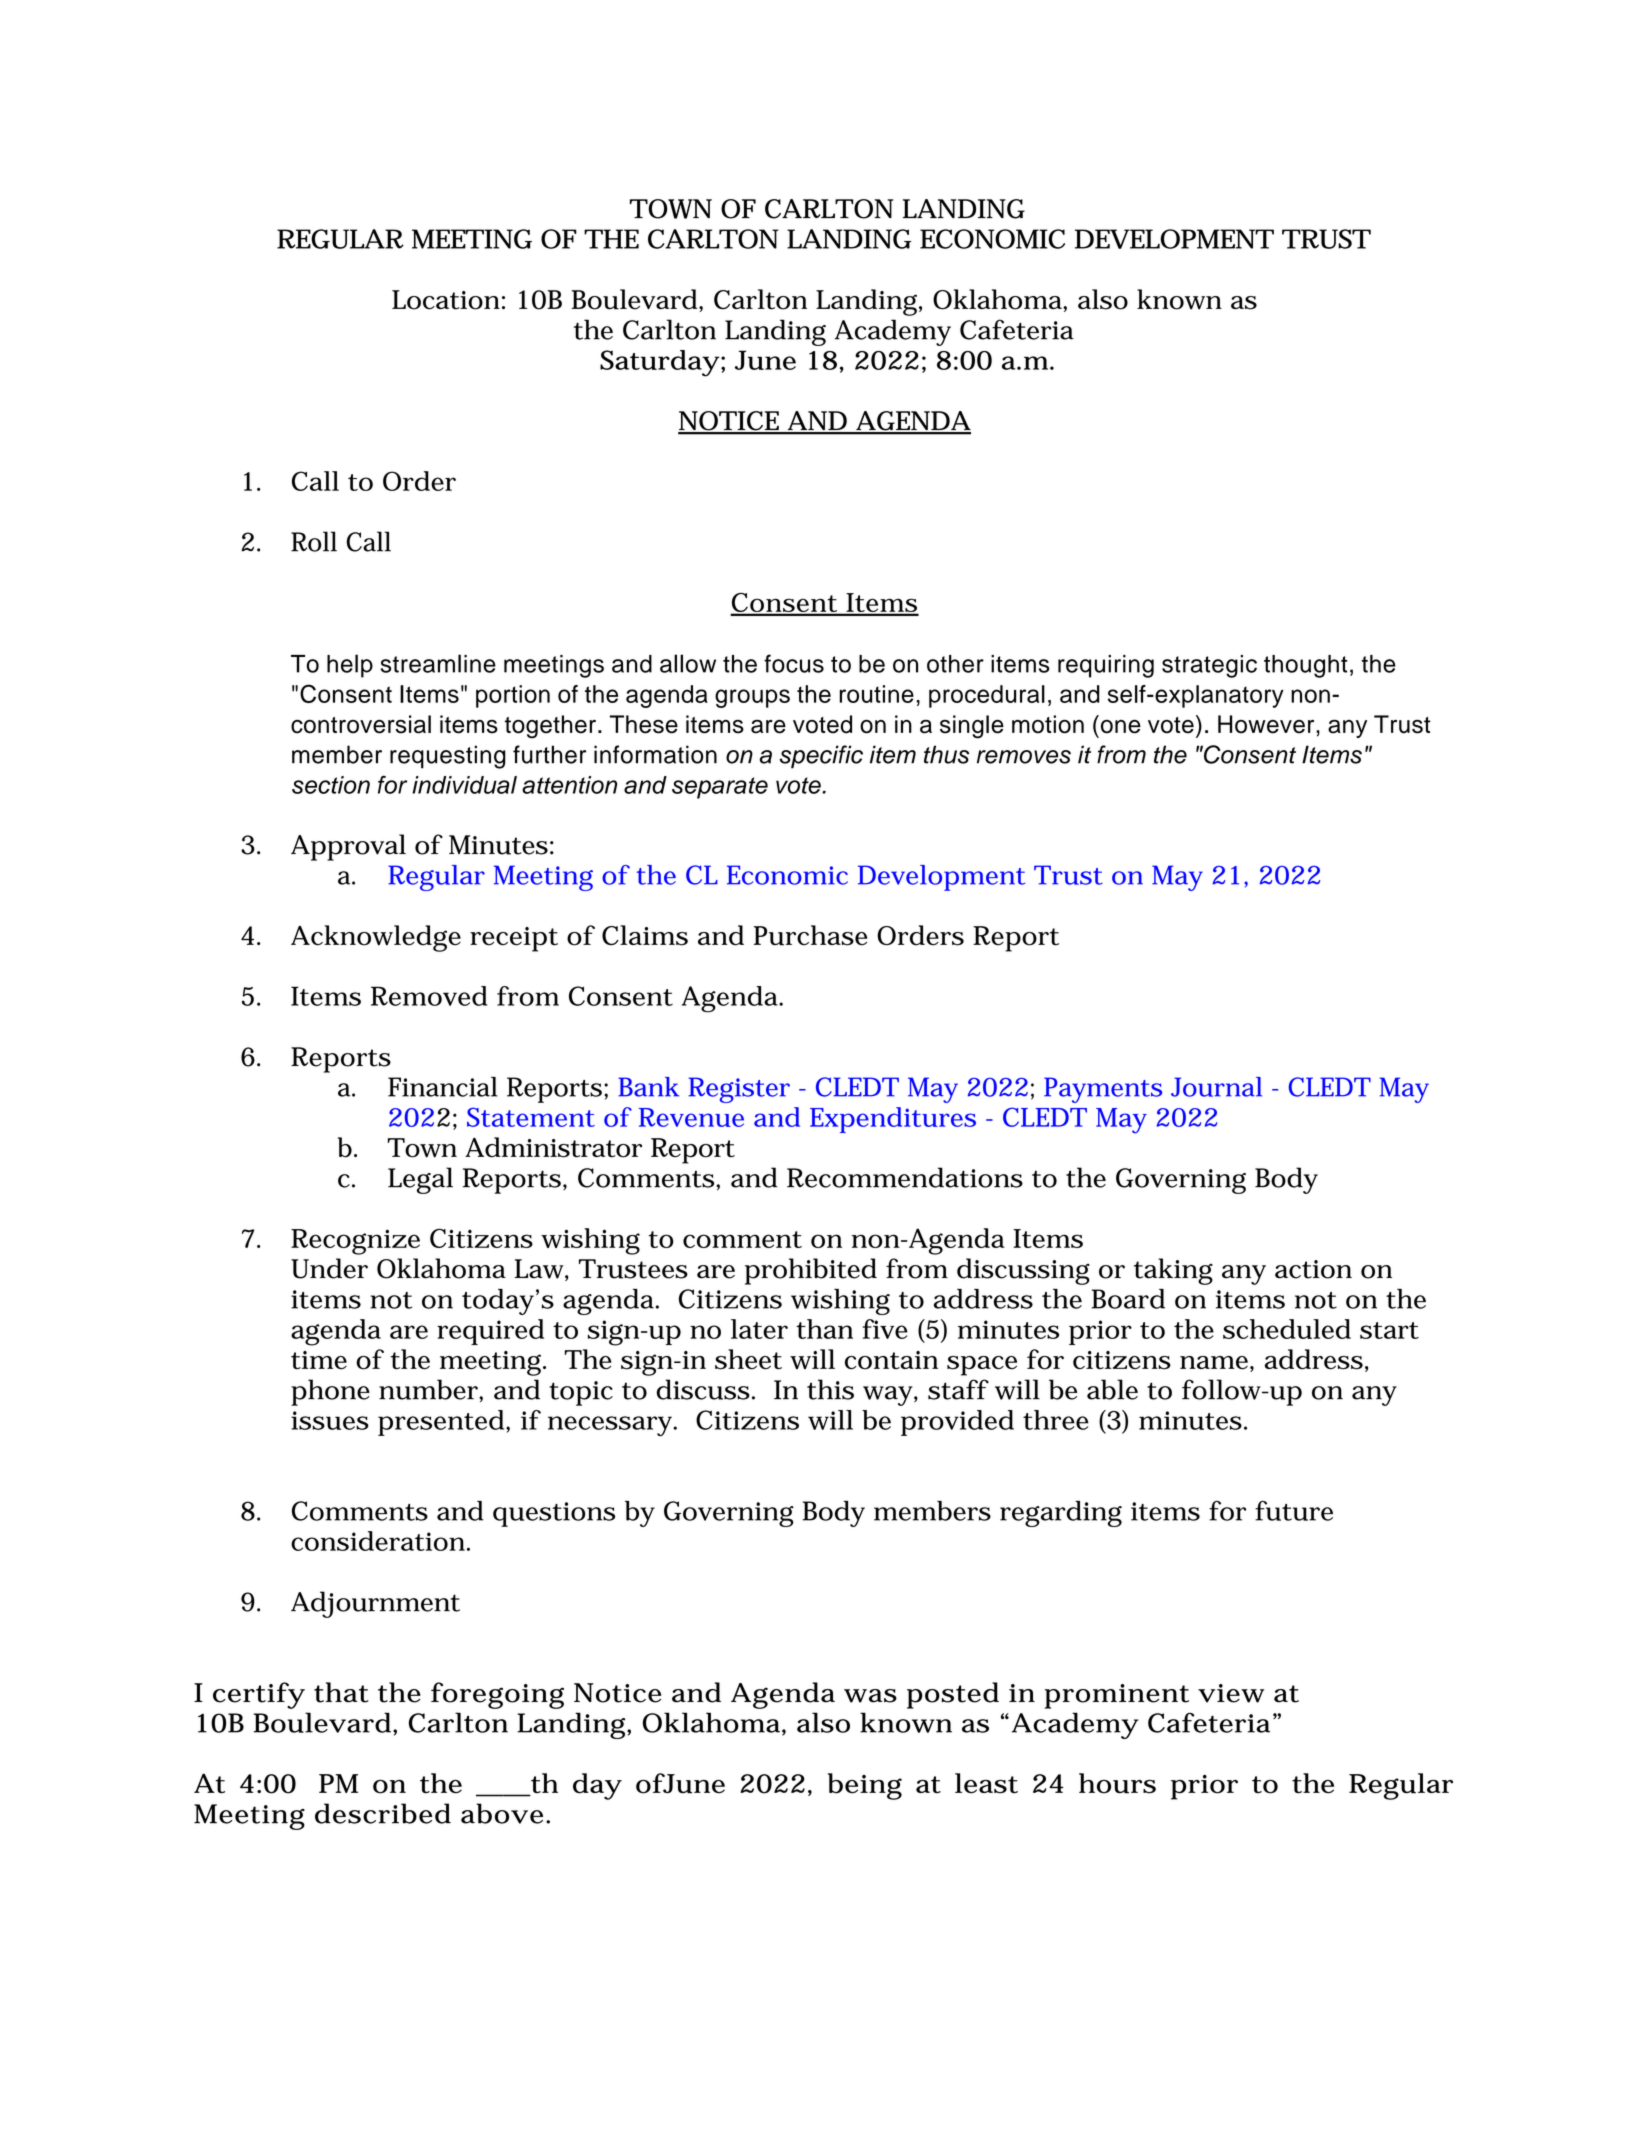  Describe the element at coordinates (329, 1268) in the image. I see `Under` at that location.
